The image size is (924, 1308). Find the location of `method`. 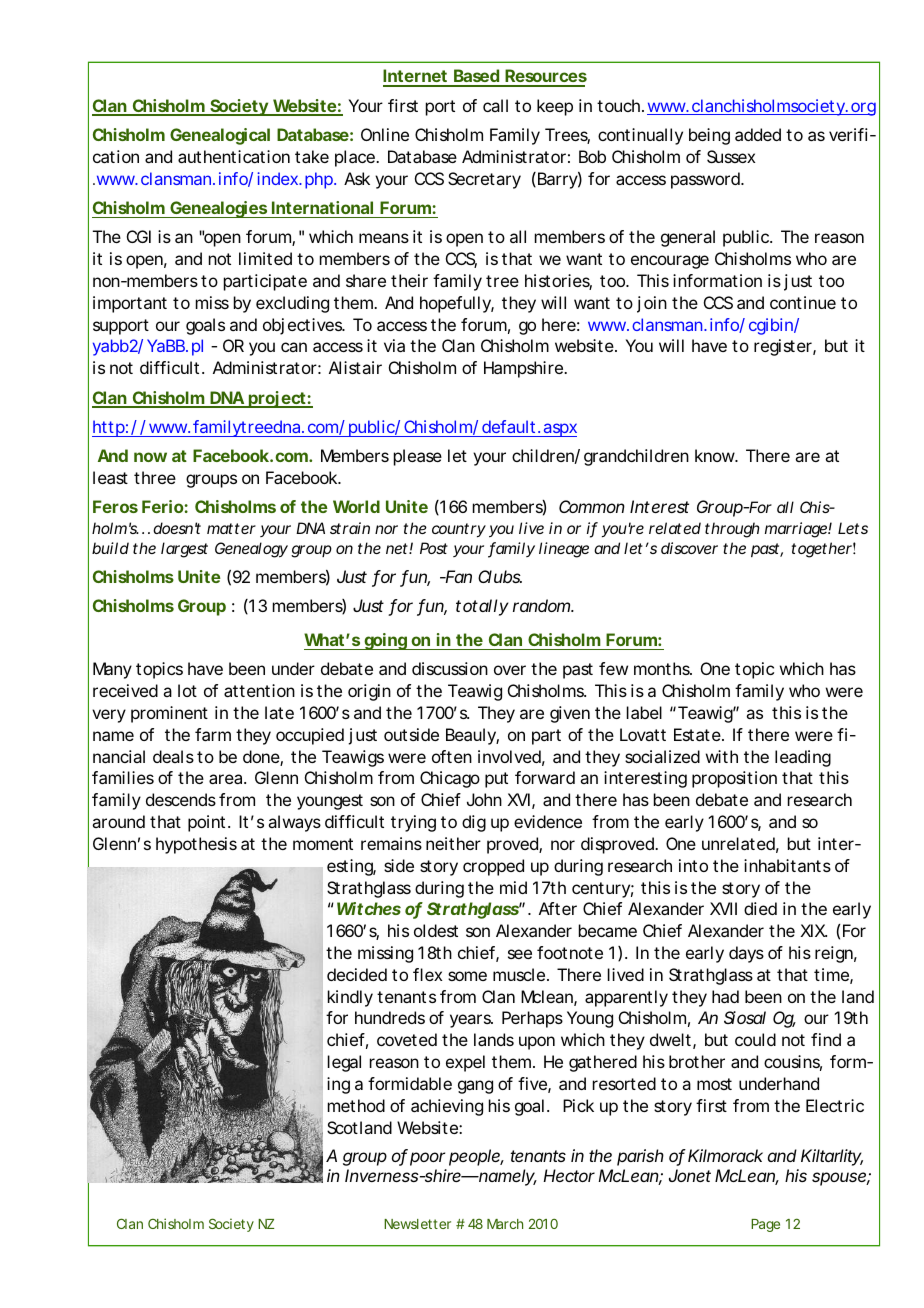

method is located at coordinates (356, 1105).
